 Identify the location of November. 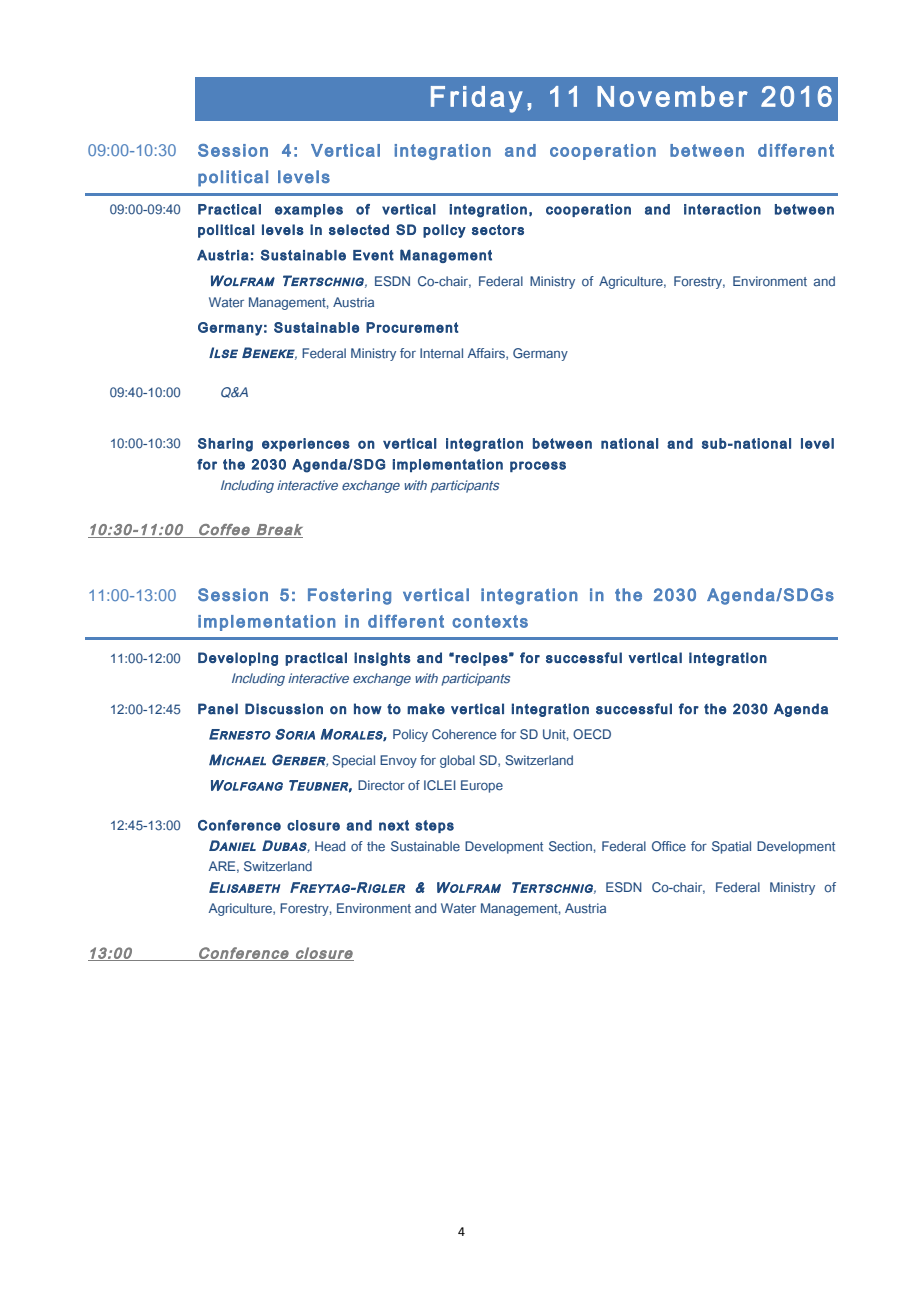
(672, 96).
